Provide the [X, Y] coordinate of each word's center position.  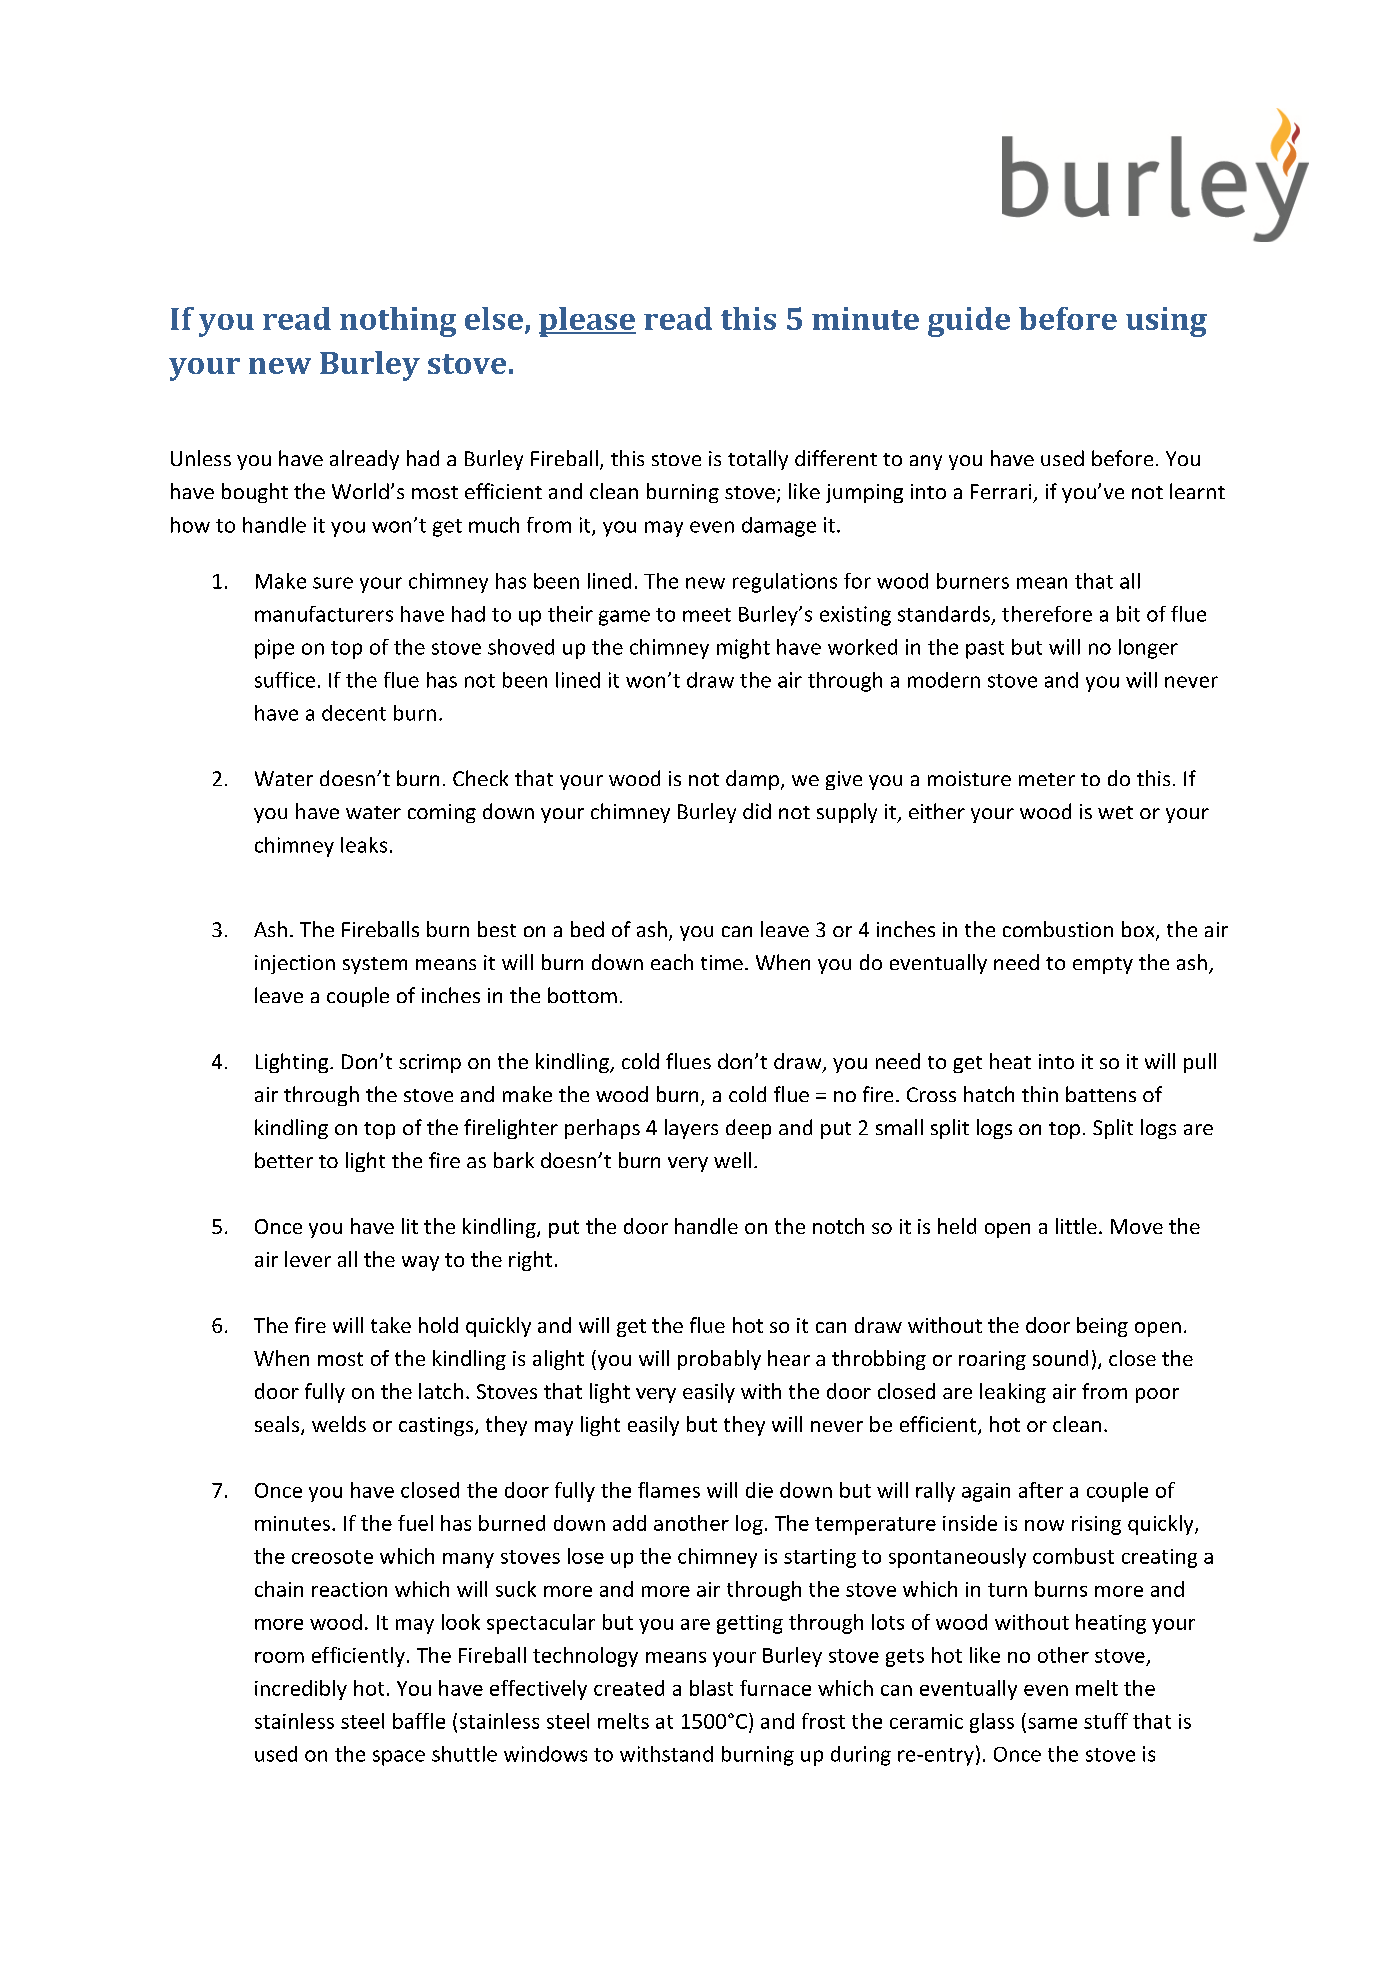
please [587, 322]
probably [719, 1360]
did [757, 811]
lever [308, 1259]
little [1076, 1226]
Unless [201, 458]
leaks [364, 845]
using [1166, 322]
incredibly [301, 1690]
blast [711, 1688]
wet [1115, 812]
